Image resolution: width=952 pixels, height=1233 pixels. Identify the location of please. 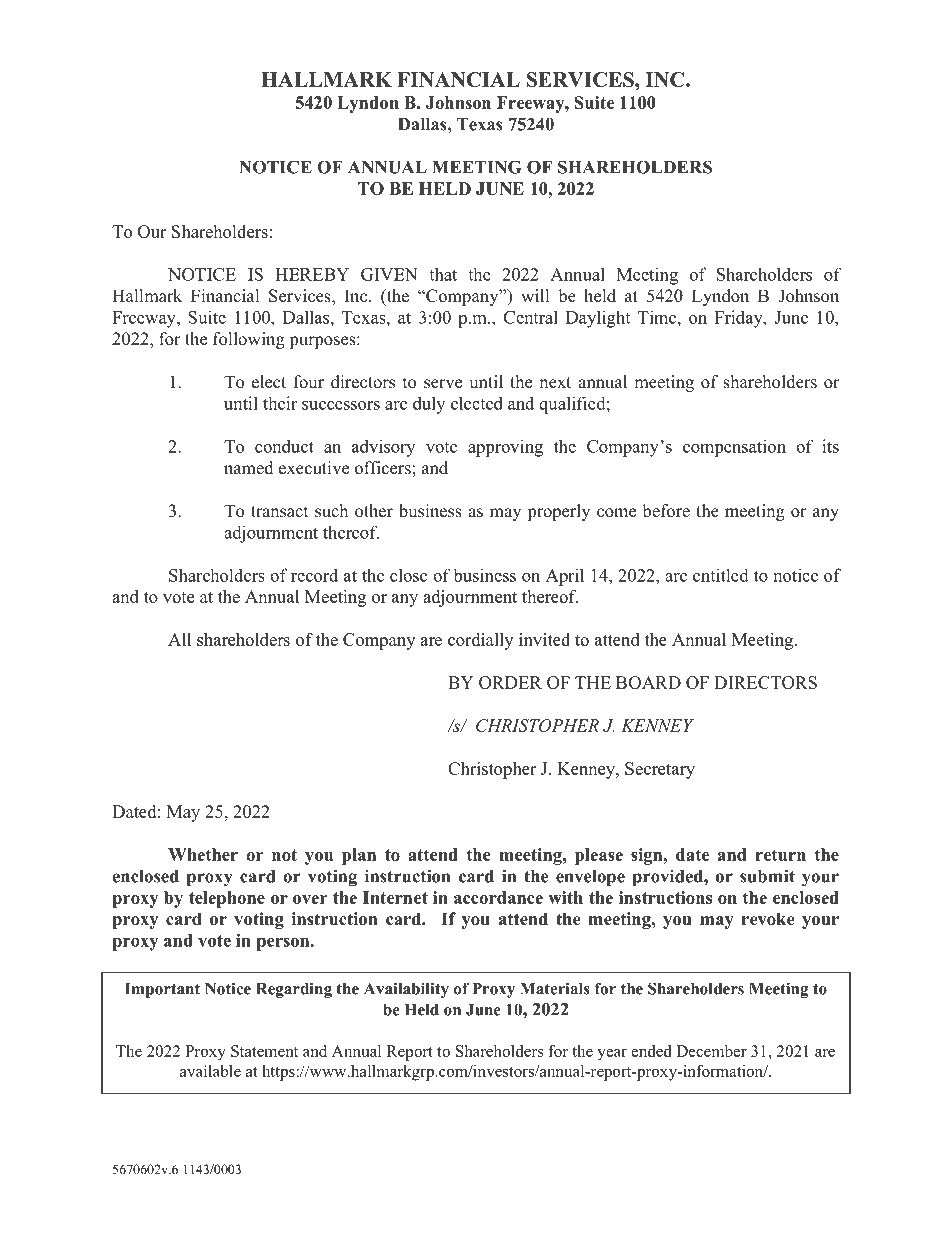
(599, 856).
